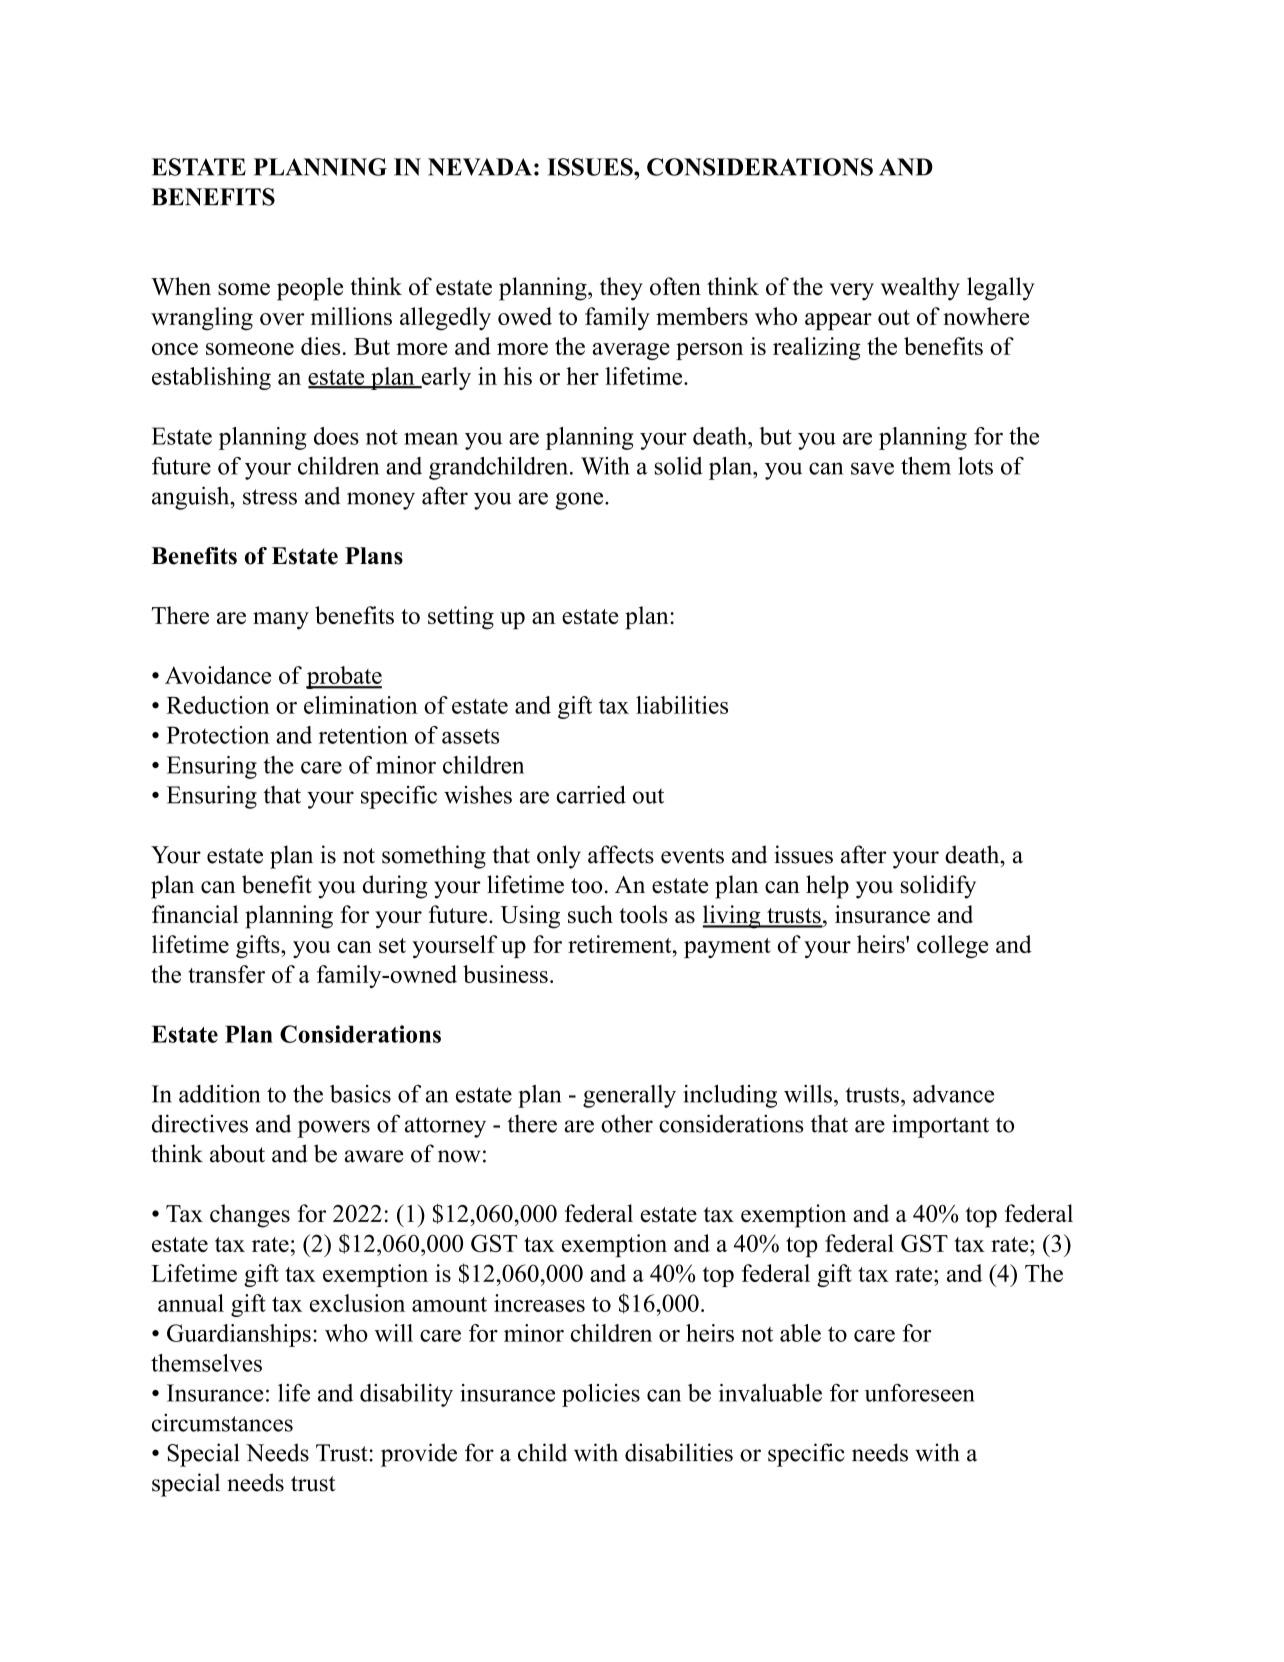 This image has width=1284, height=1662. I want to click on other, so click(627, 1124).
